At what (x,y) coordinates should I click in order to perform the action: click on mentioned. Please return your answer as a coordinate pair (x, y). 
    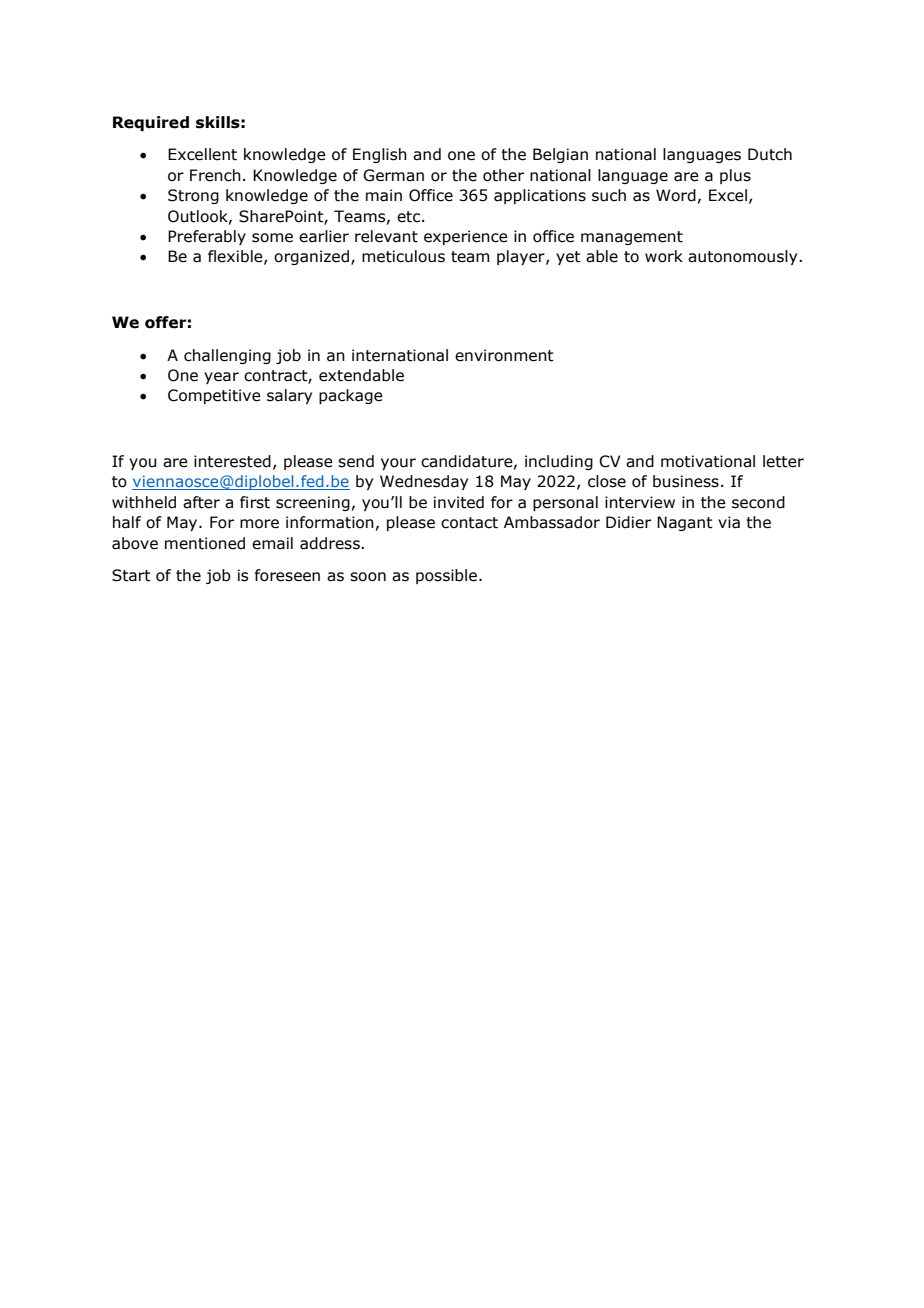
    Looking at the image, I should click on (205, 543).
